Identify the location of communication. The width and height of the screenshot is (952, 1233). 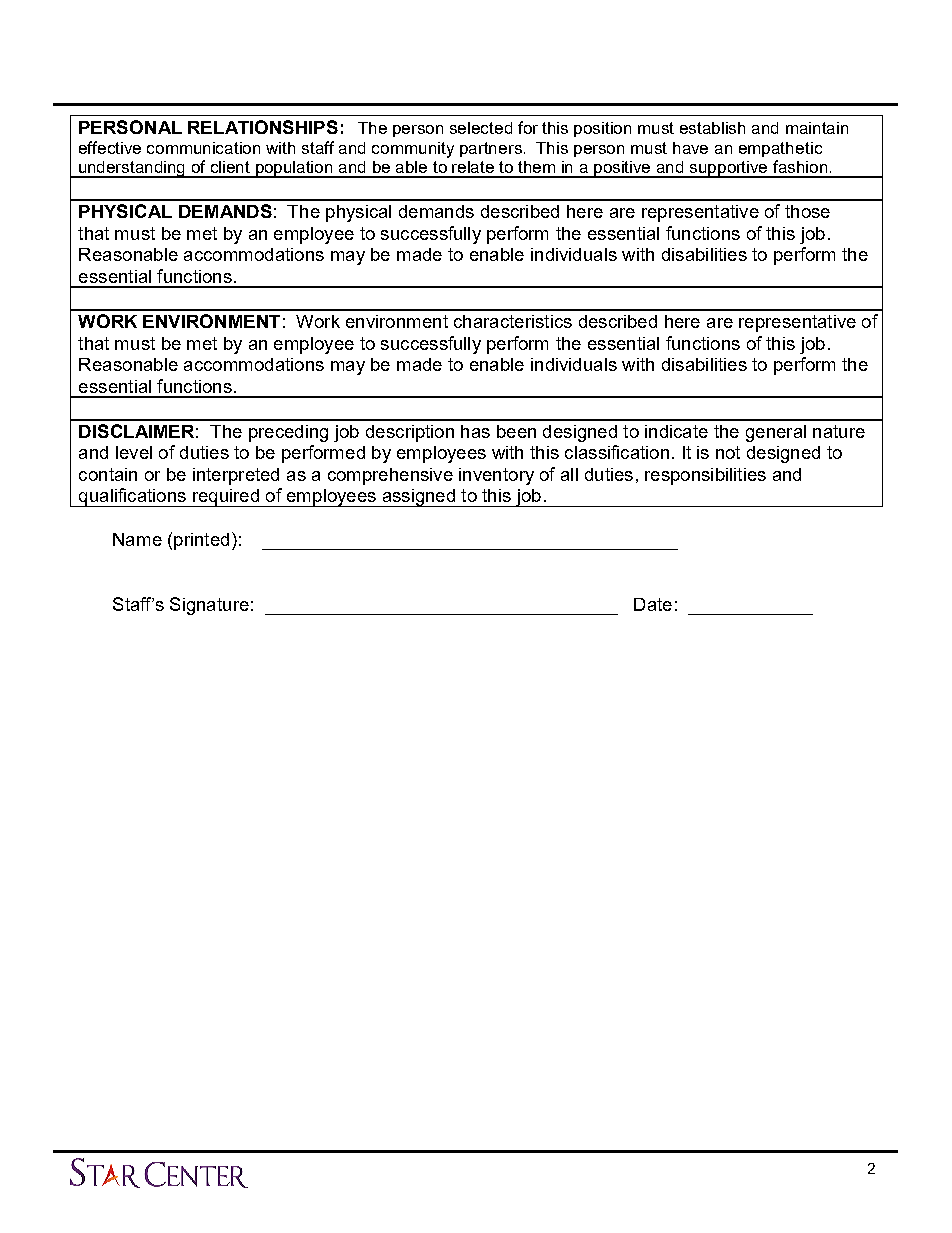
(203, 148).
